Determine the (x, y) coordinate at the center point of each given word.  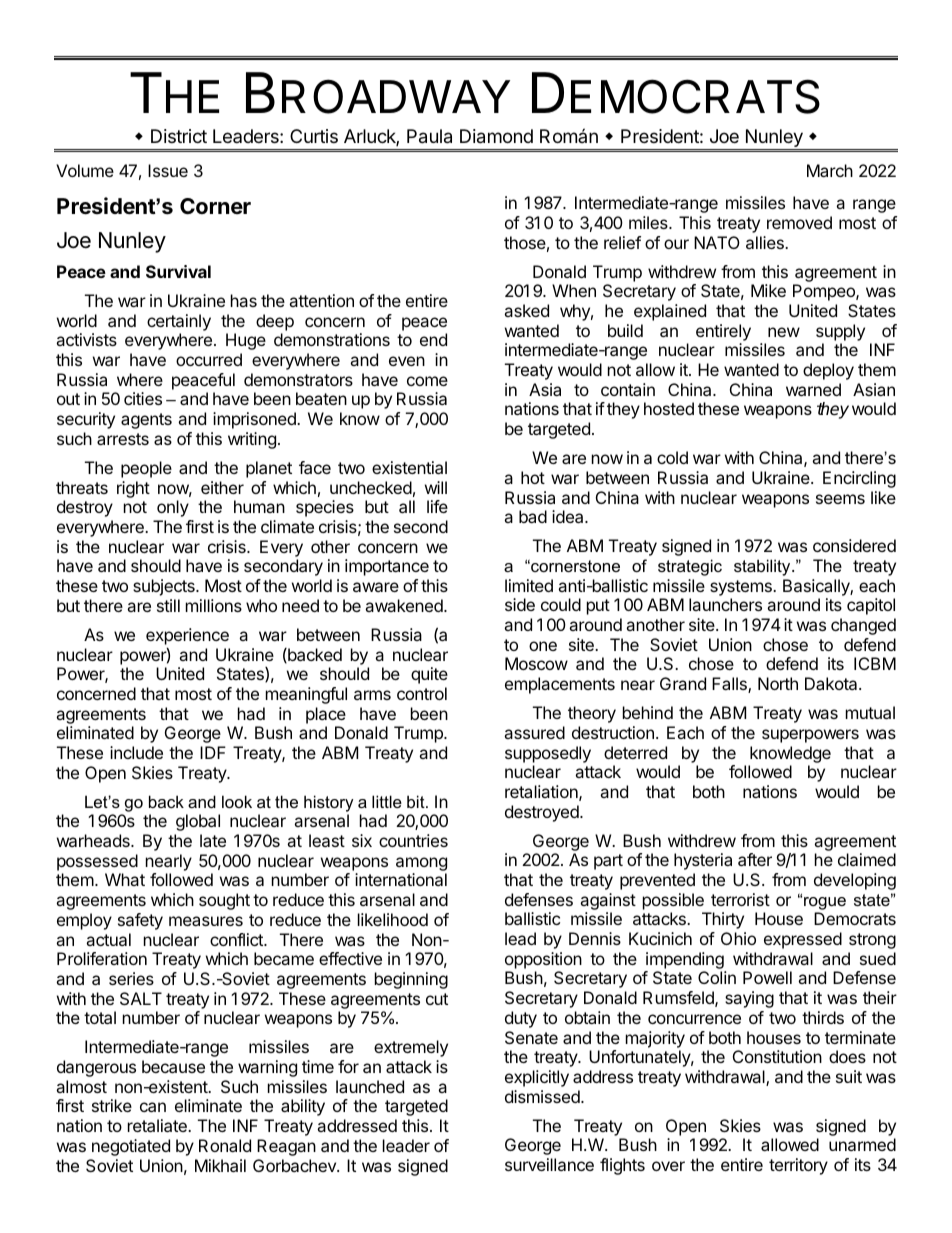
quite (429, 675)
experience (187, 636)
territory (798, 1166)
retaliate (158, 1125)
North (778, 683)
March (830, 170)
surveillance (549, 1164)
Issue (168, 170)
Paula (429, 136)
